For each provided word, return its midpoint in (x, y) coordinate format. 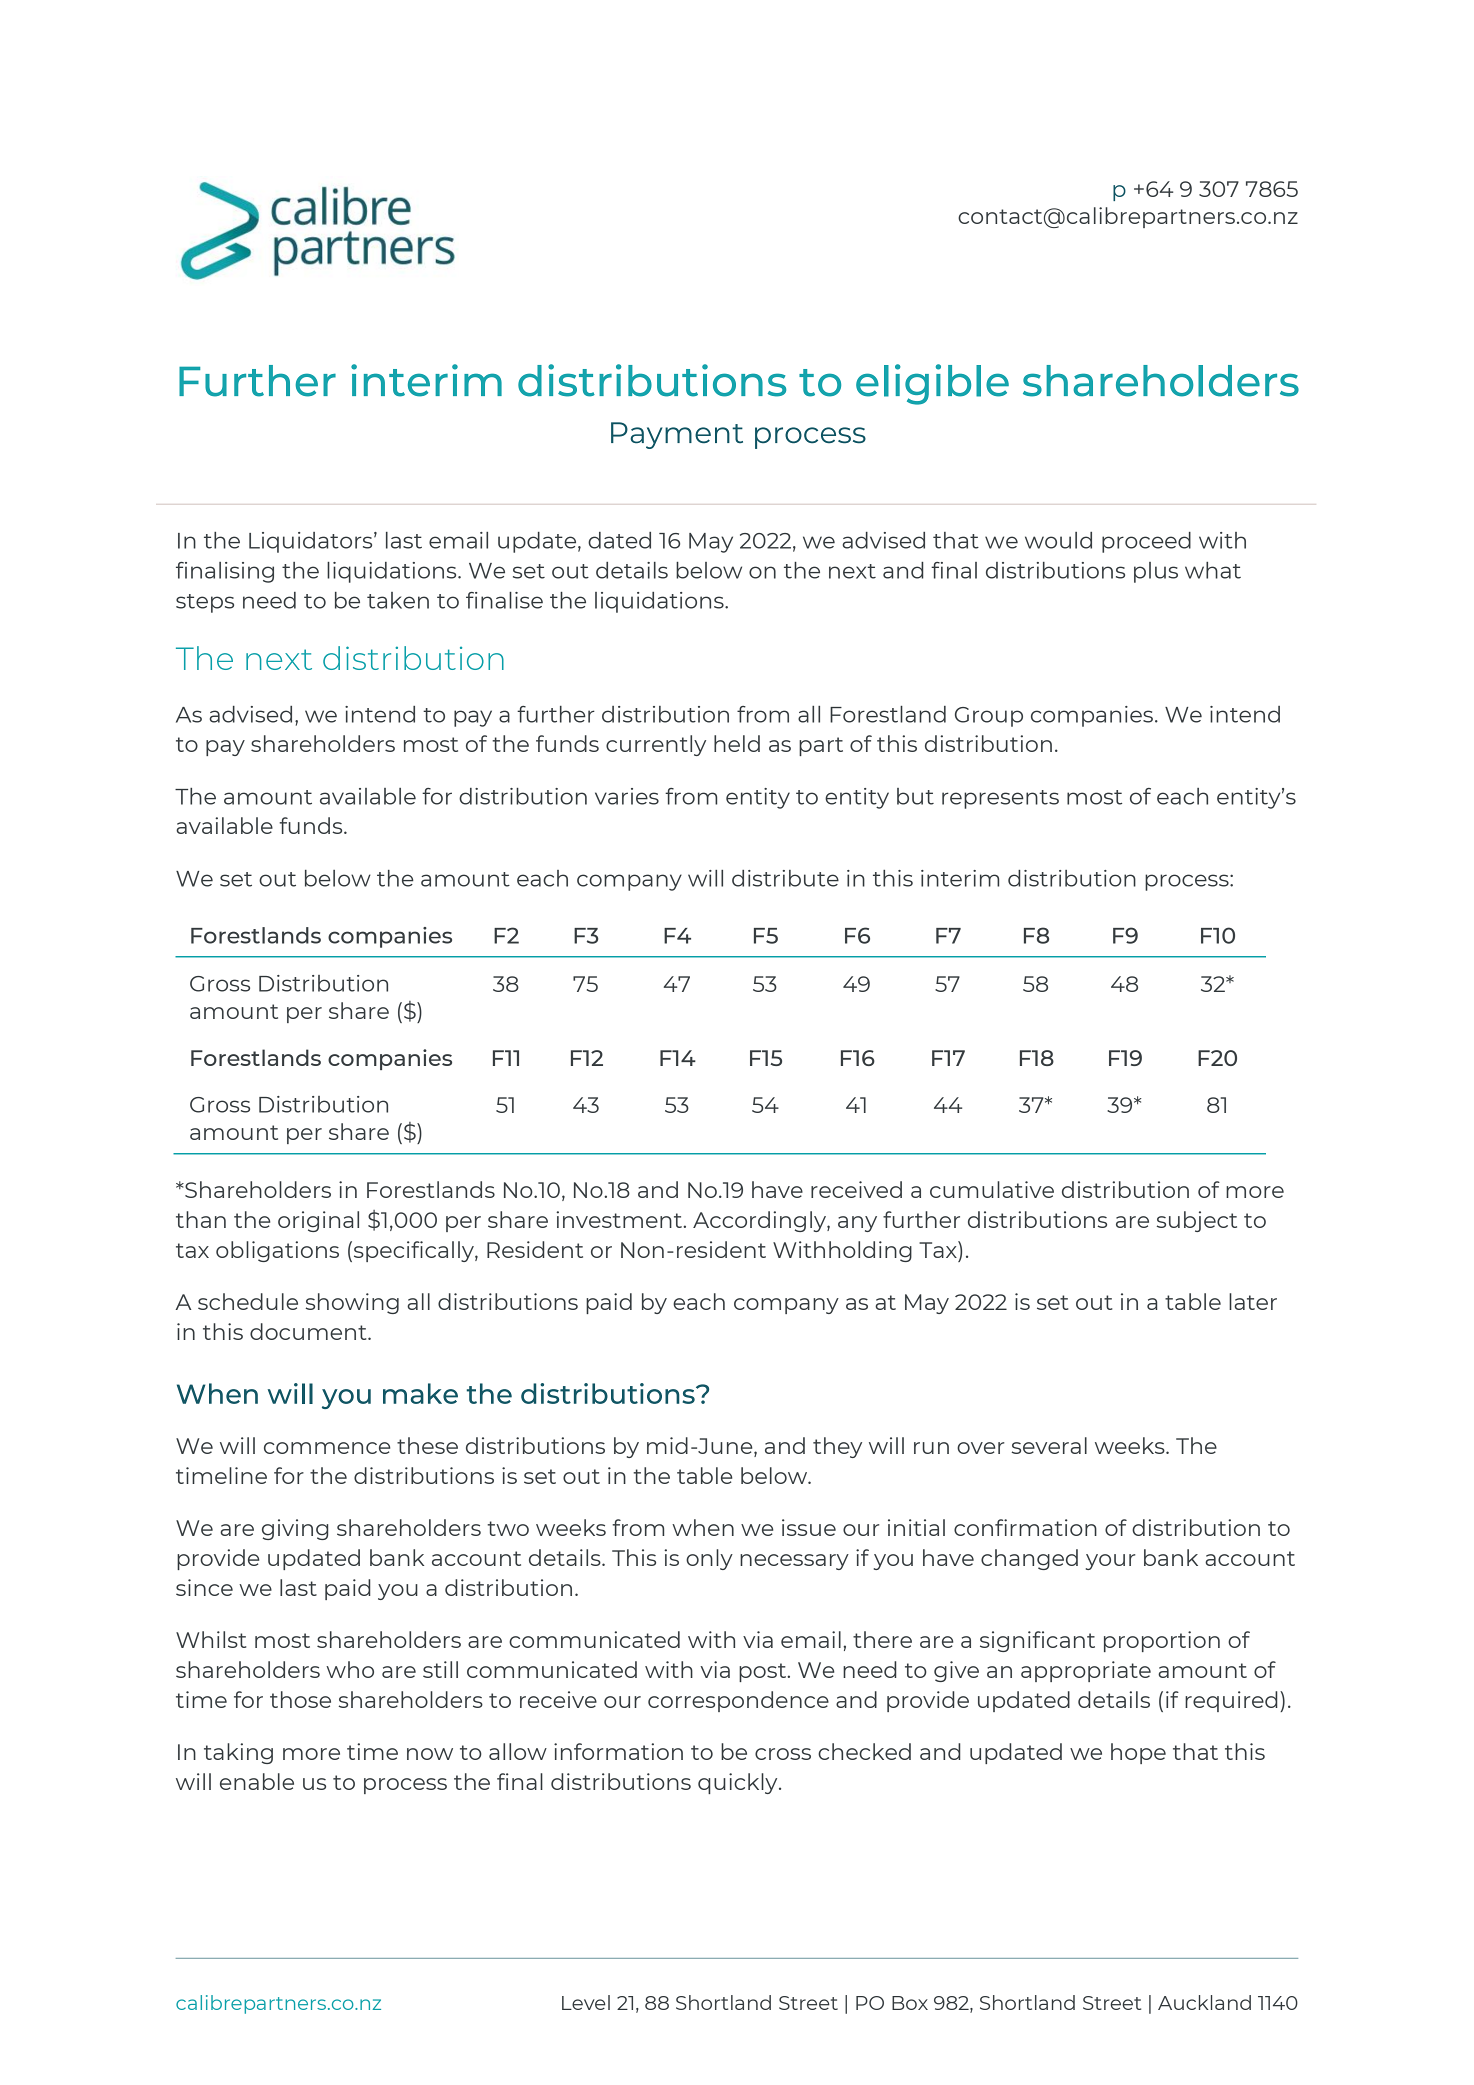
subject (1197, 1221)
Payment (677, 435)
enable (257, 1781)
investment (620, 1219)
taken (398, 600)
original (318, 1221)
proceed (1146, 542)
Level (586, 2002)
